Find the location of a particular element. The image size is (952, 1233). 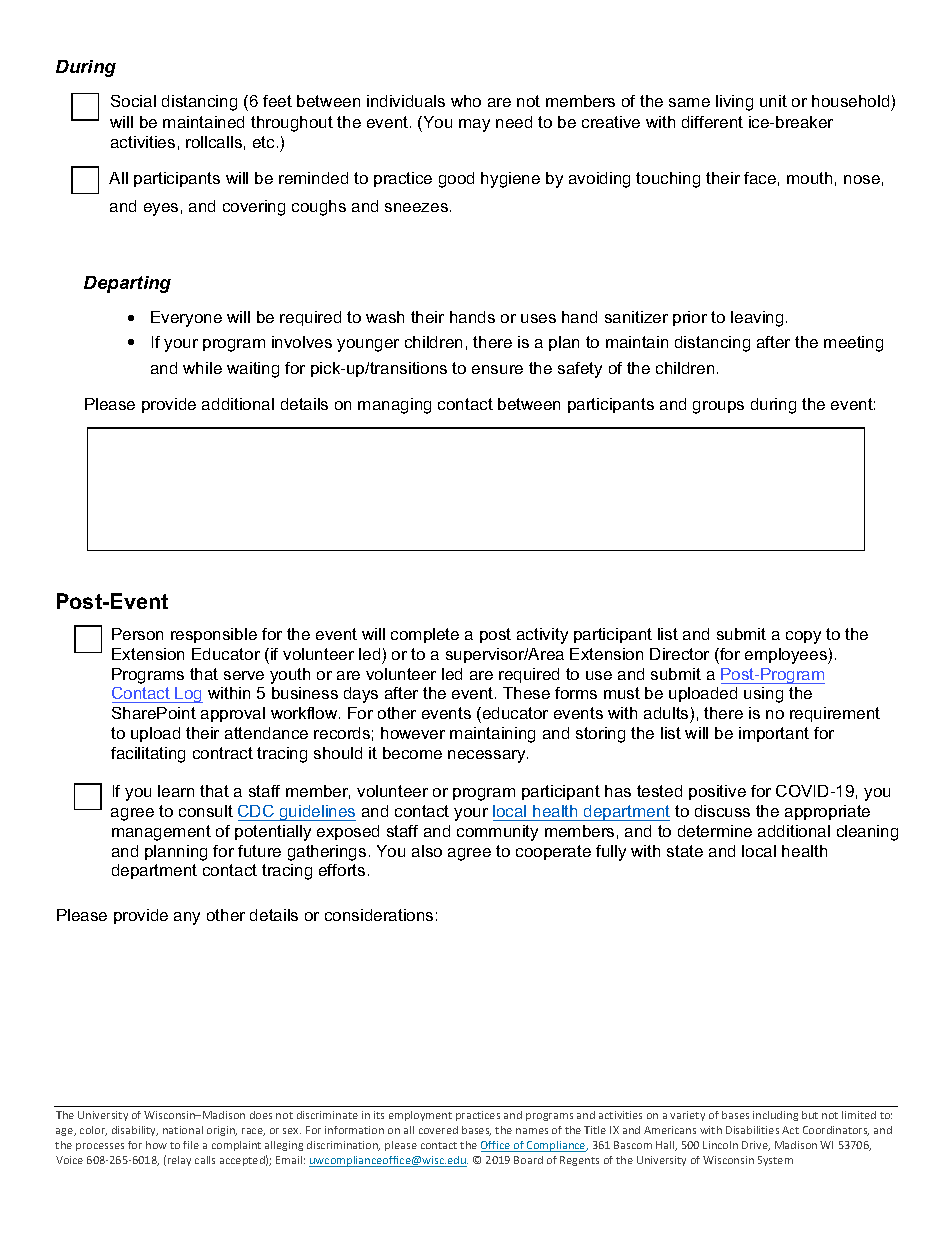

Social is located at coordinates (133, 101).
